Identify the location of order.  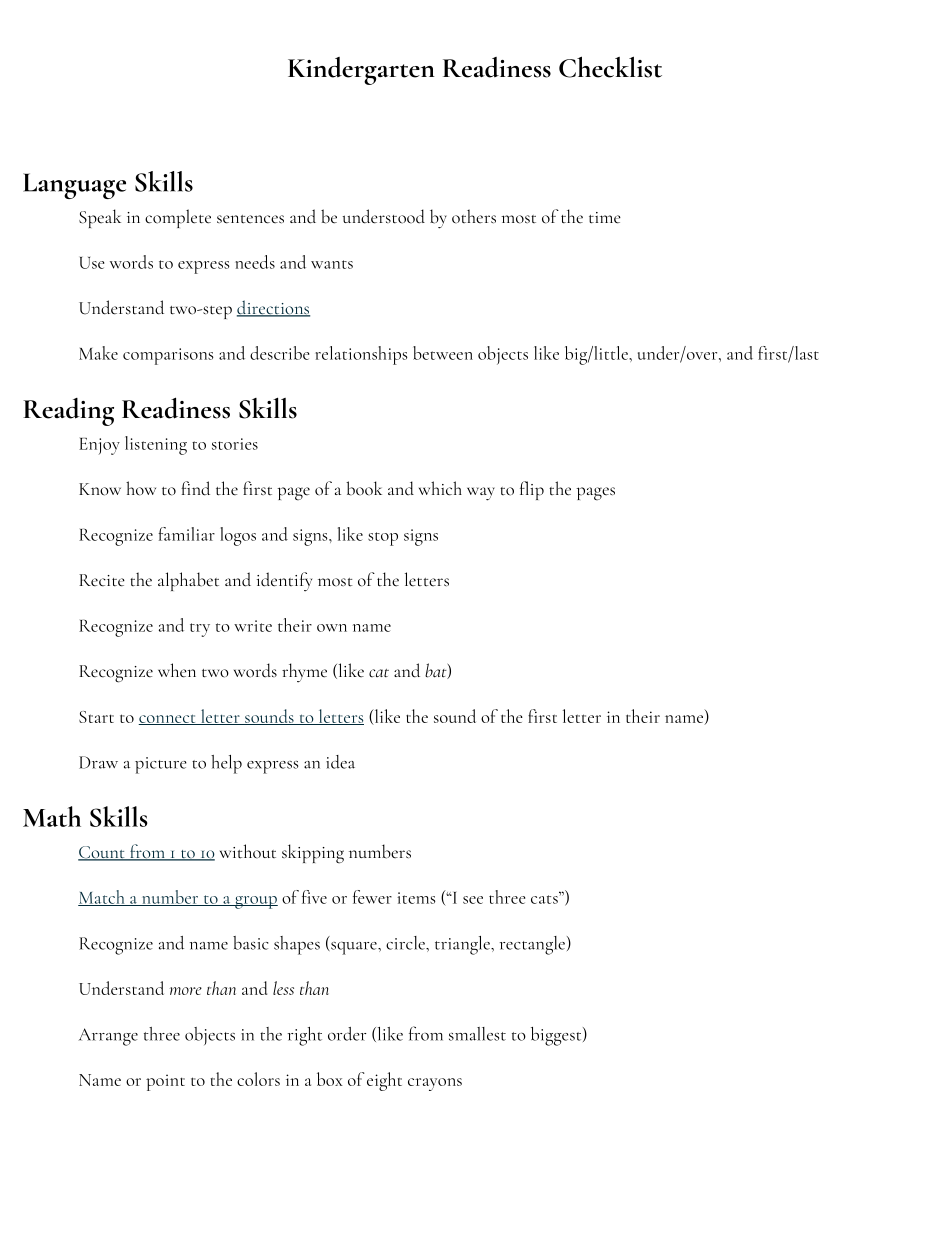
(347, 1034).
